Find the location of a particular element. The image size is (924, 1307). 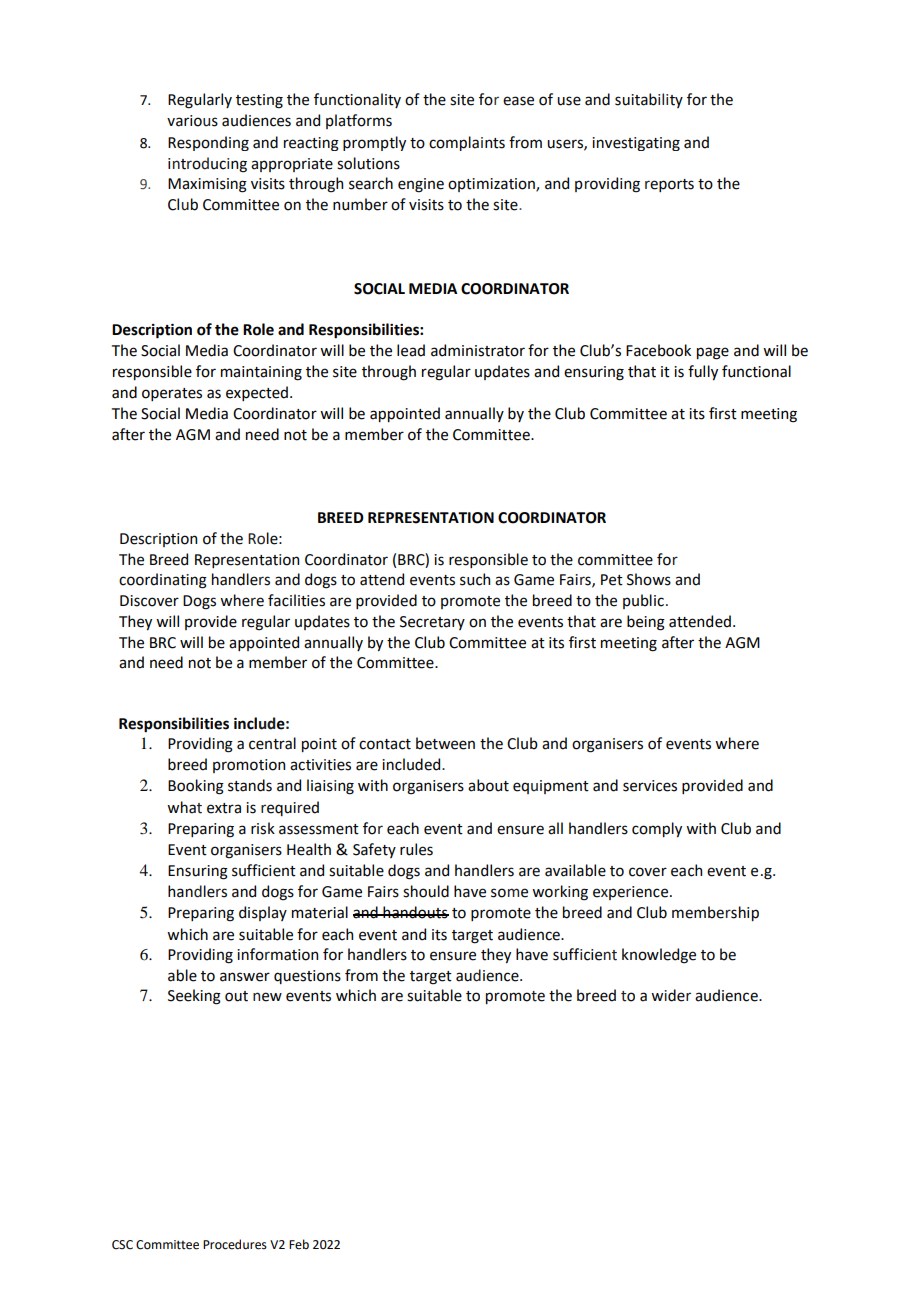

services is located at coordinates (650, 786).
